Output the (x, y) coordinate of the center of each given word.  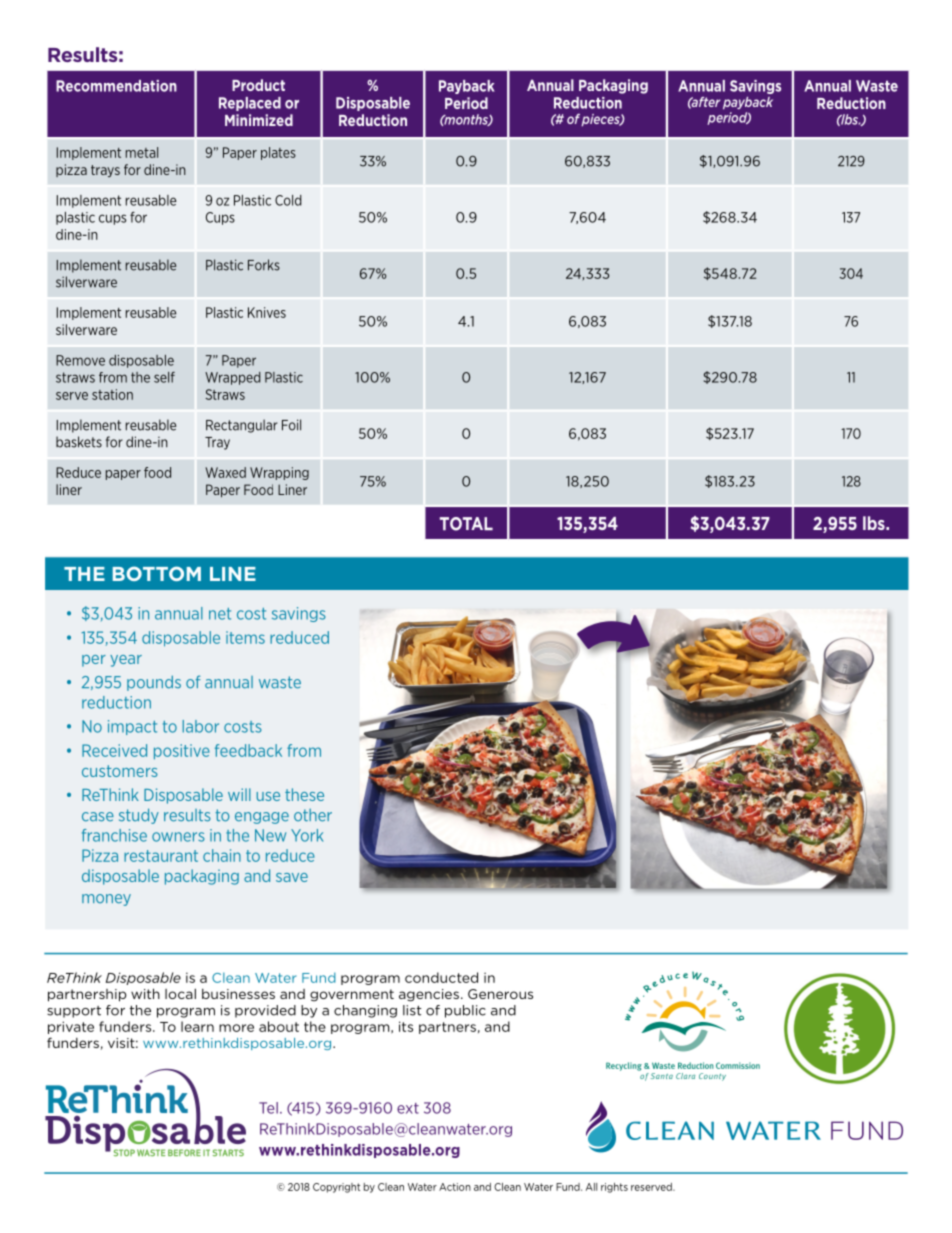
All (591, 1187)
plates (278, 153)
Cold (288, 200)
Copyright (336, 1188)
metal (142, 152)
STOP (124, 1153)
